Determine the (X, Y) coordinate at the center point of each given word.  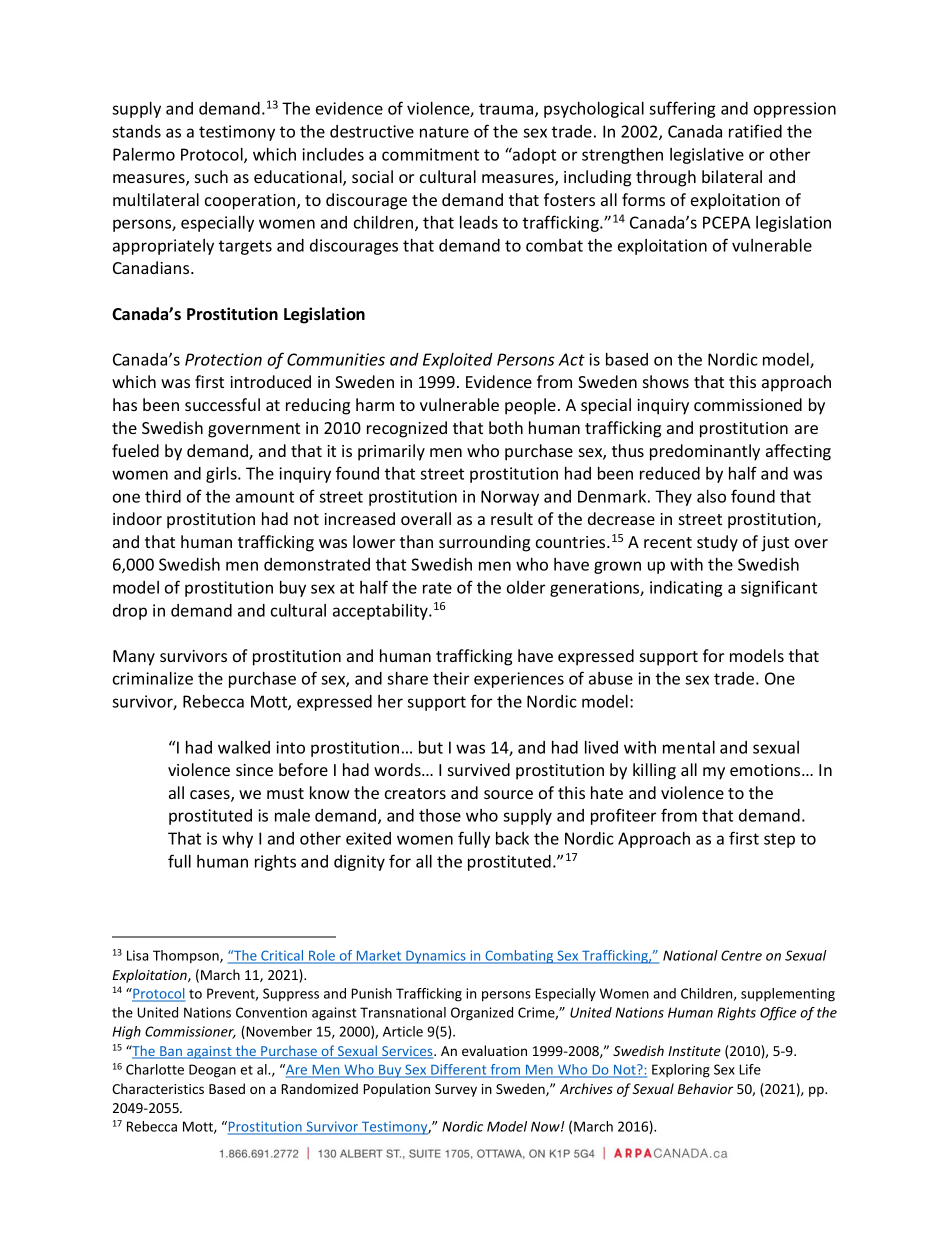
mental (689, 747)
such (211, 176)
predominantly (705, 452)
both (506, 427)
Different (459, 1071)
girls (222, 475)
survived (479, 769)
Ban (171, 1052)
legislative (707, 156)
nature (444, 132)
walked (244, 747)
